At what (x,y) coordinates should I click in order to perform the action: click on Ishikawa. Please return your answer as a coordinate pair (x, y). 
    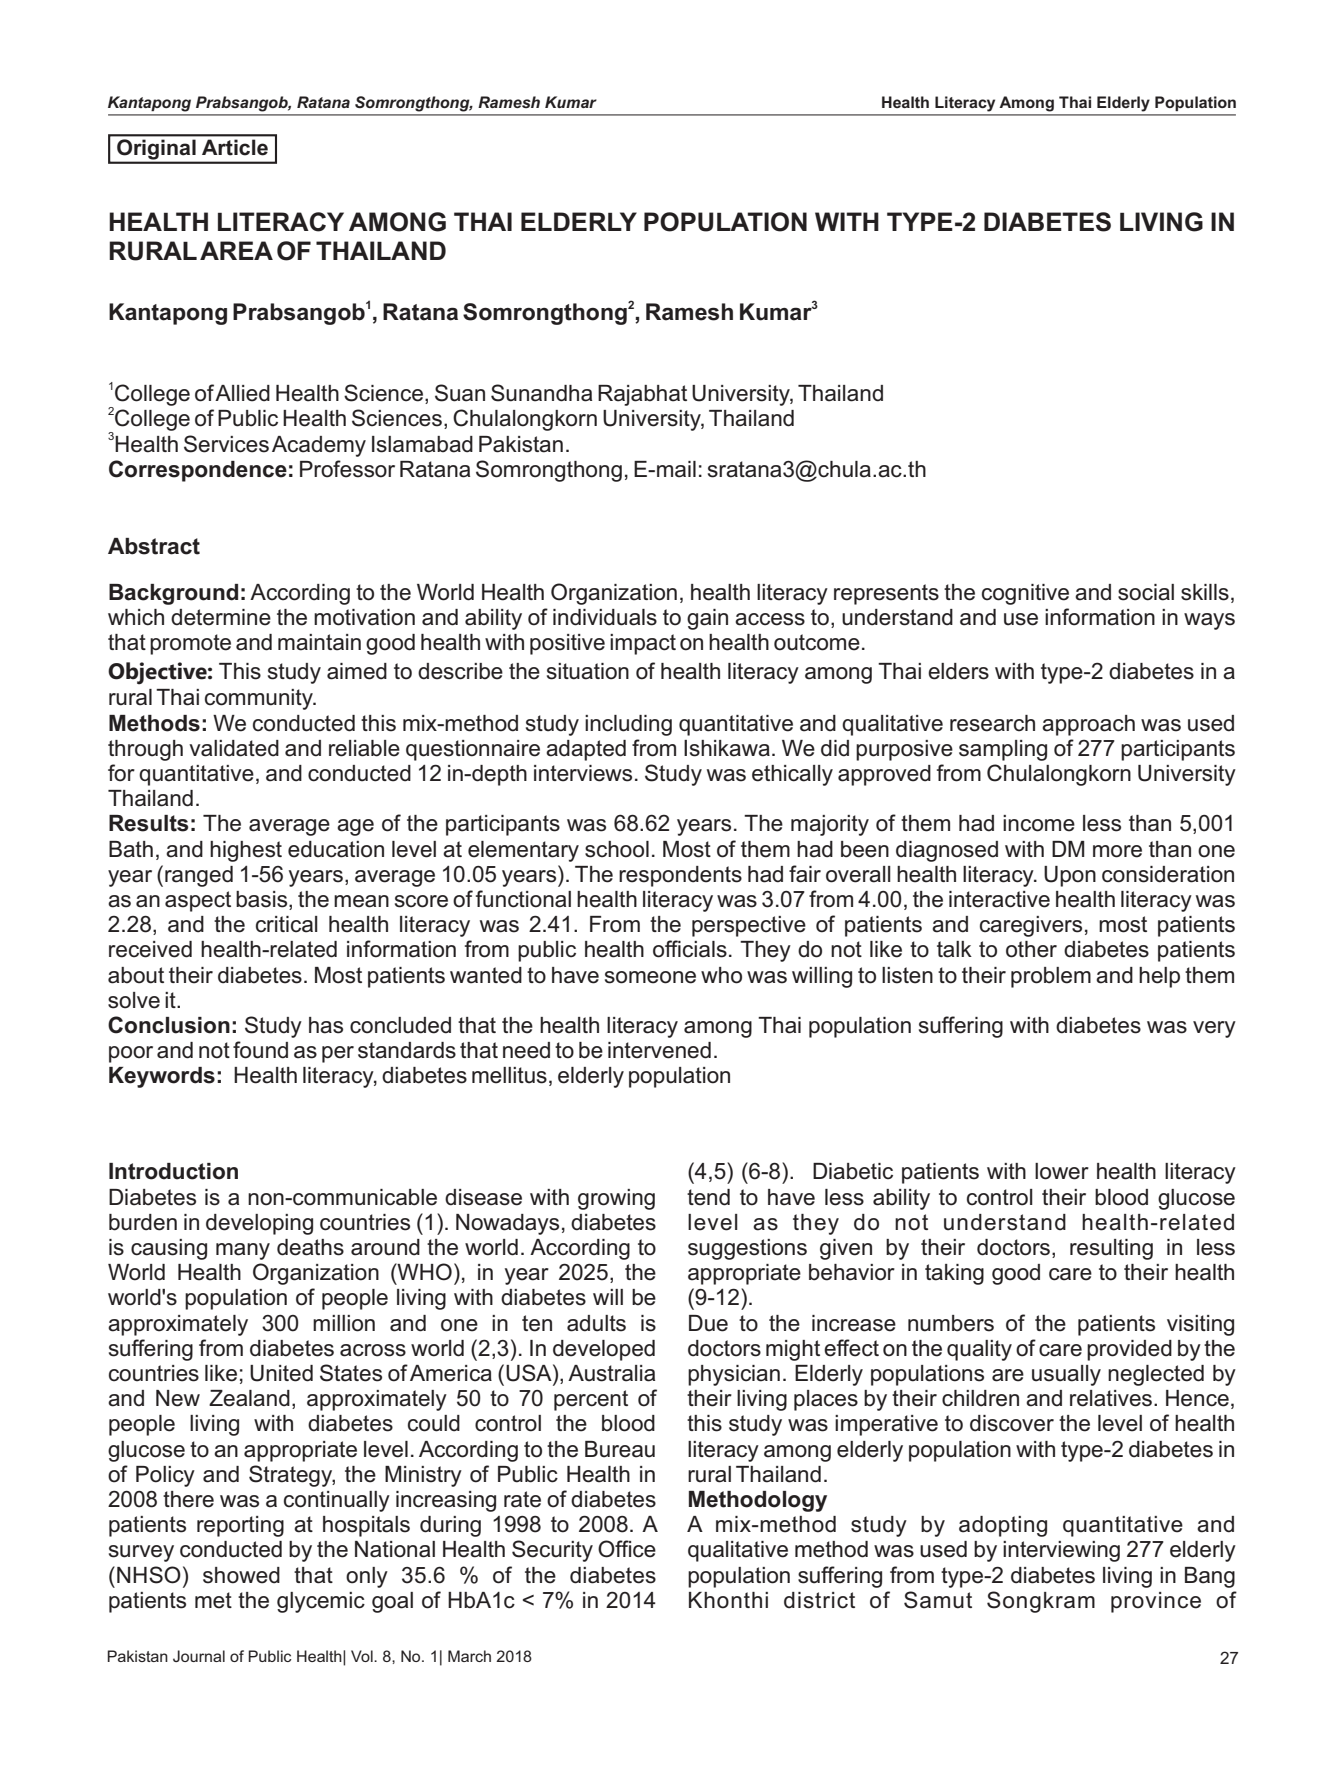
    Looking at the image, I should click on (727, 748).
